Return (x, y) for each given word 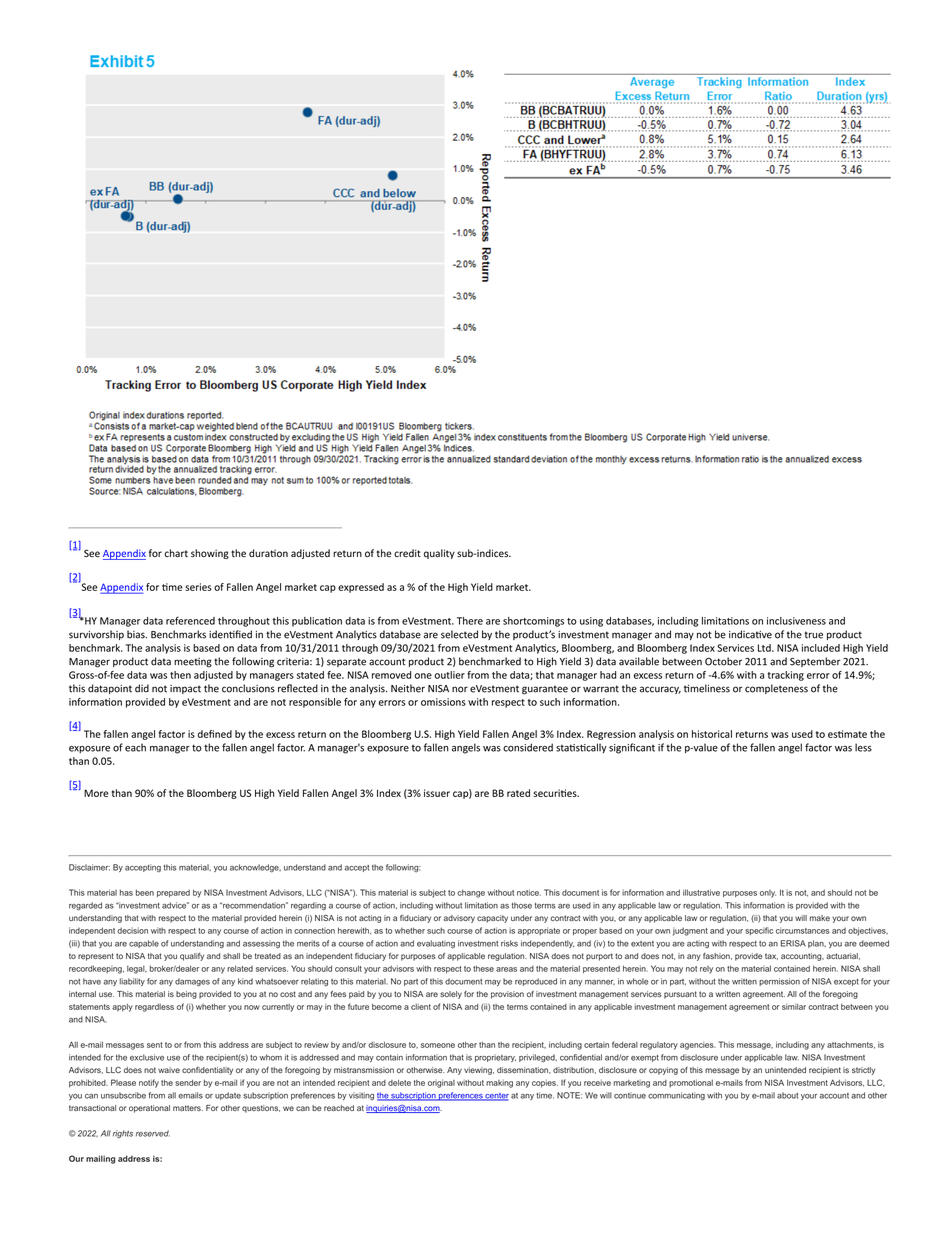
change (471, 893)
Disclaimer (89, 867)
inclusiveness (796, 621)
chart (176, 553)
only (768, 894)
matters (188, 1108)
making (499, 1084)
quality (439, 554)
